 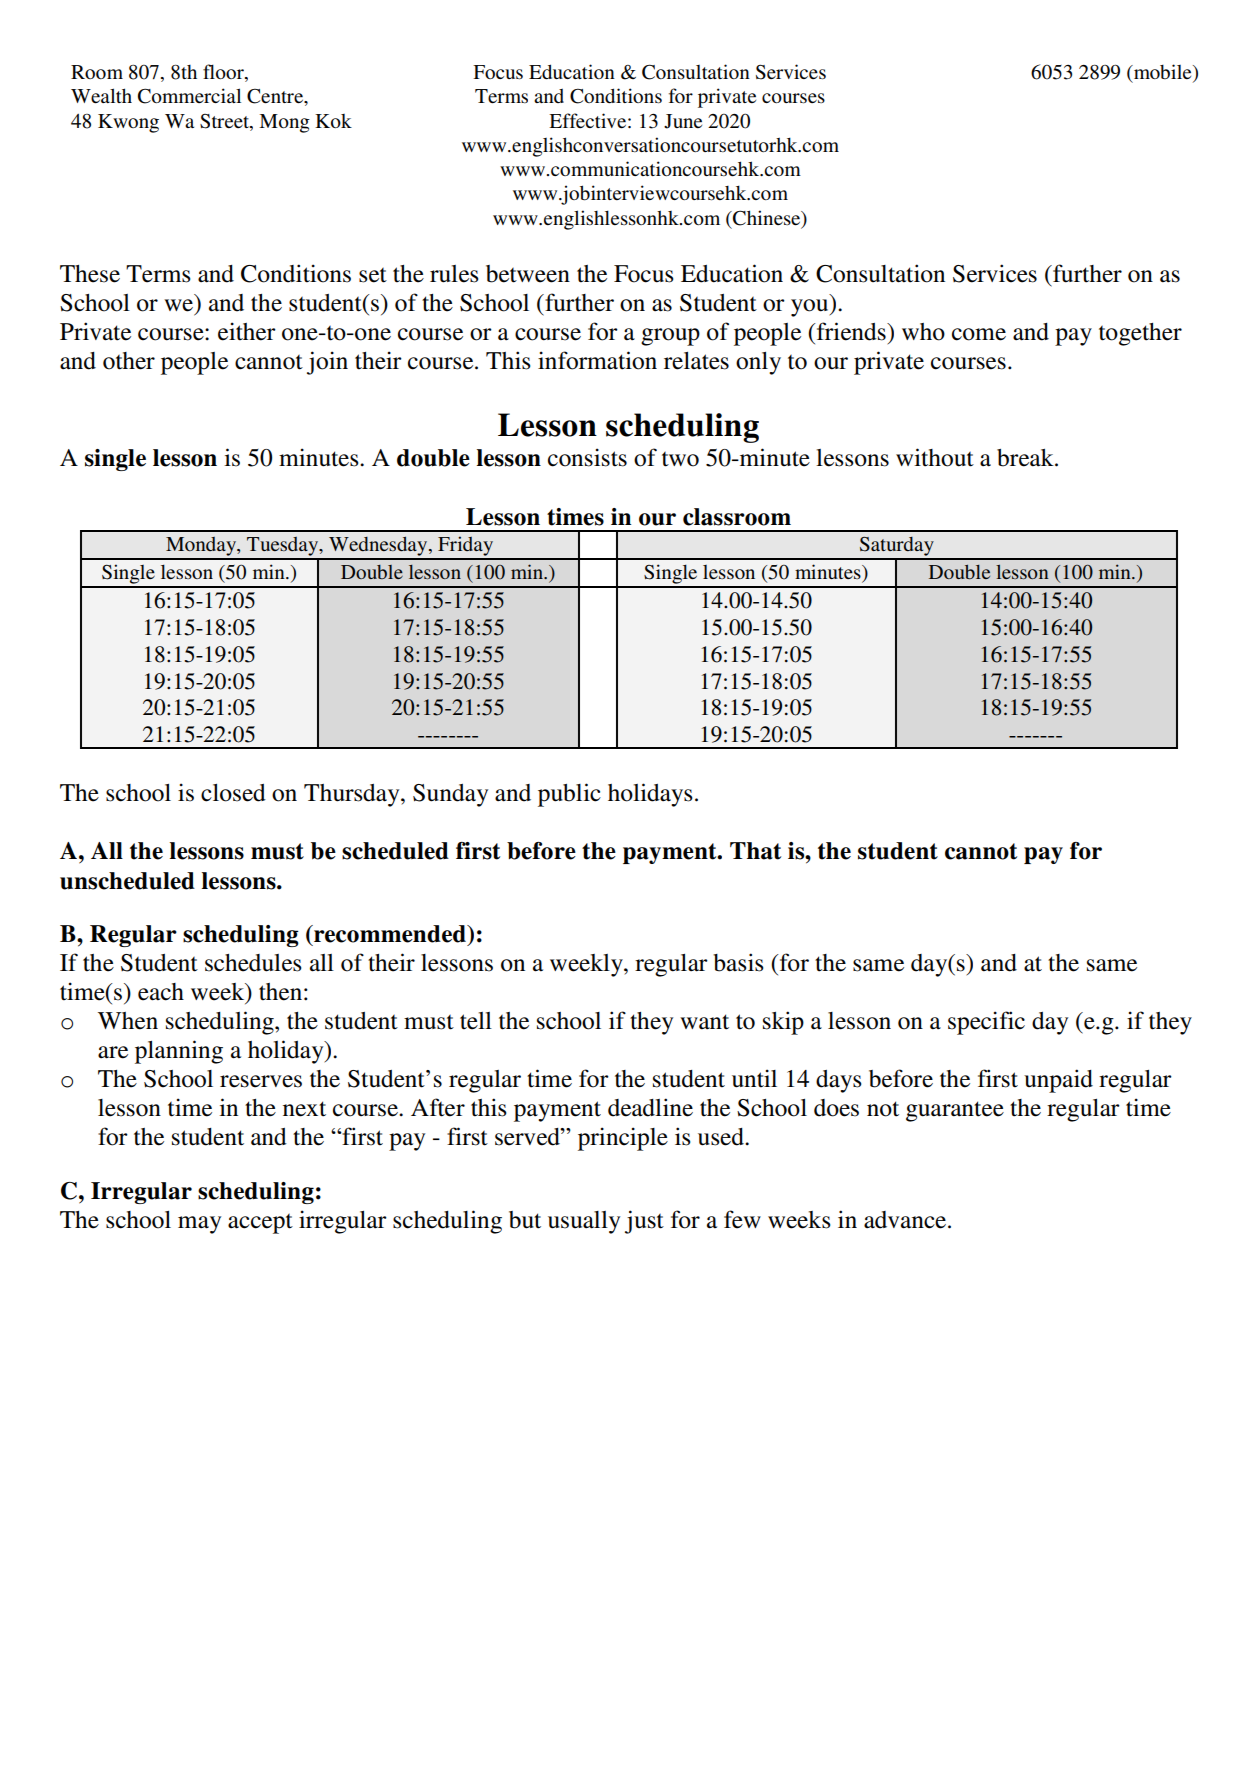 I want to click on mobile, so click(x=1163, y=73).
